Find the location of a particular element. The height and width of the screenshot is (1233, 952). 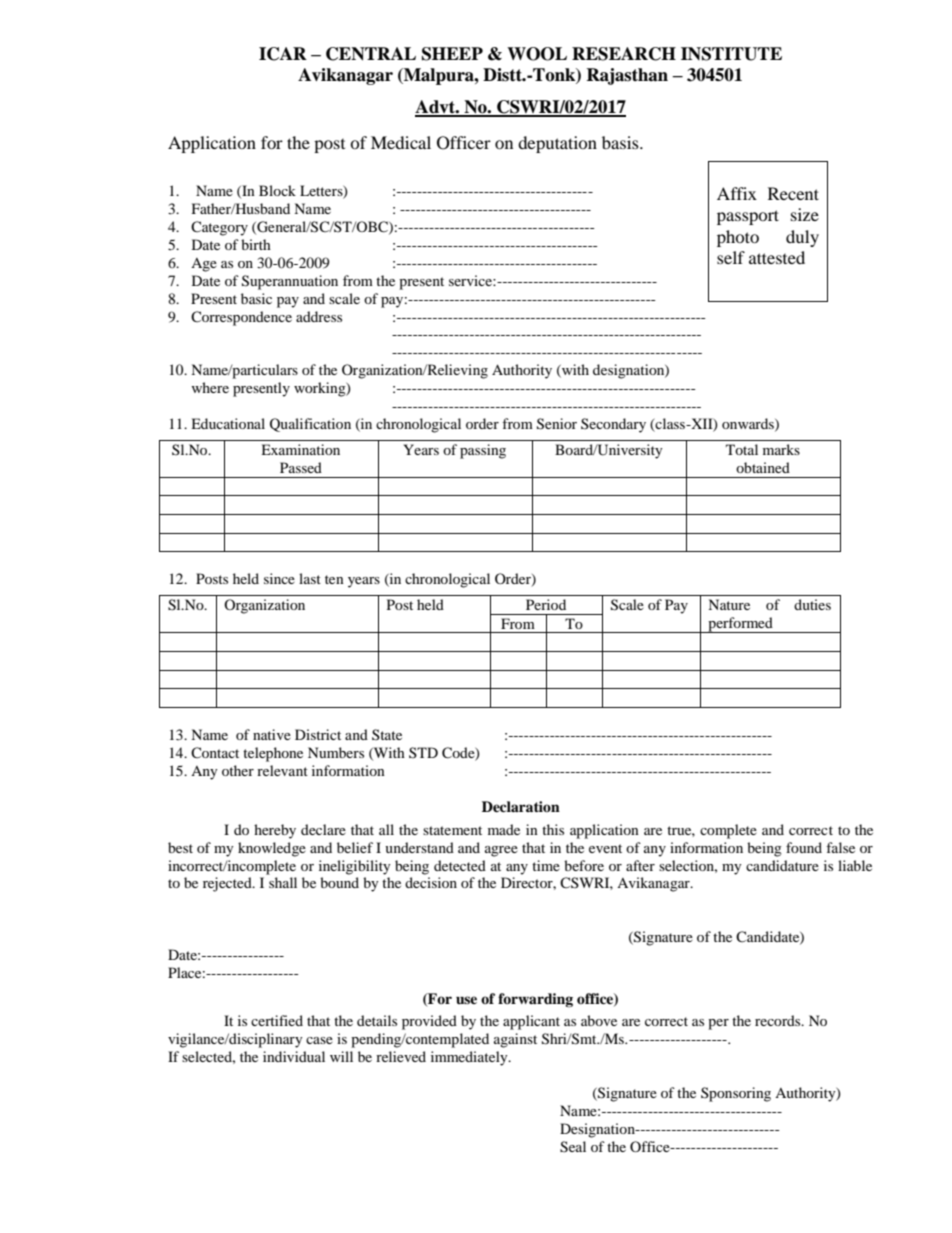

INSTITUTE is located at coordinates (731, 54).
